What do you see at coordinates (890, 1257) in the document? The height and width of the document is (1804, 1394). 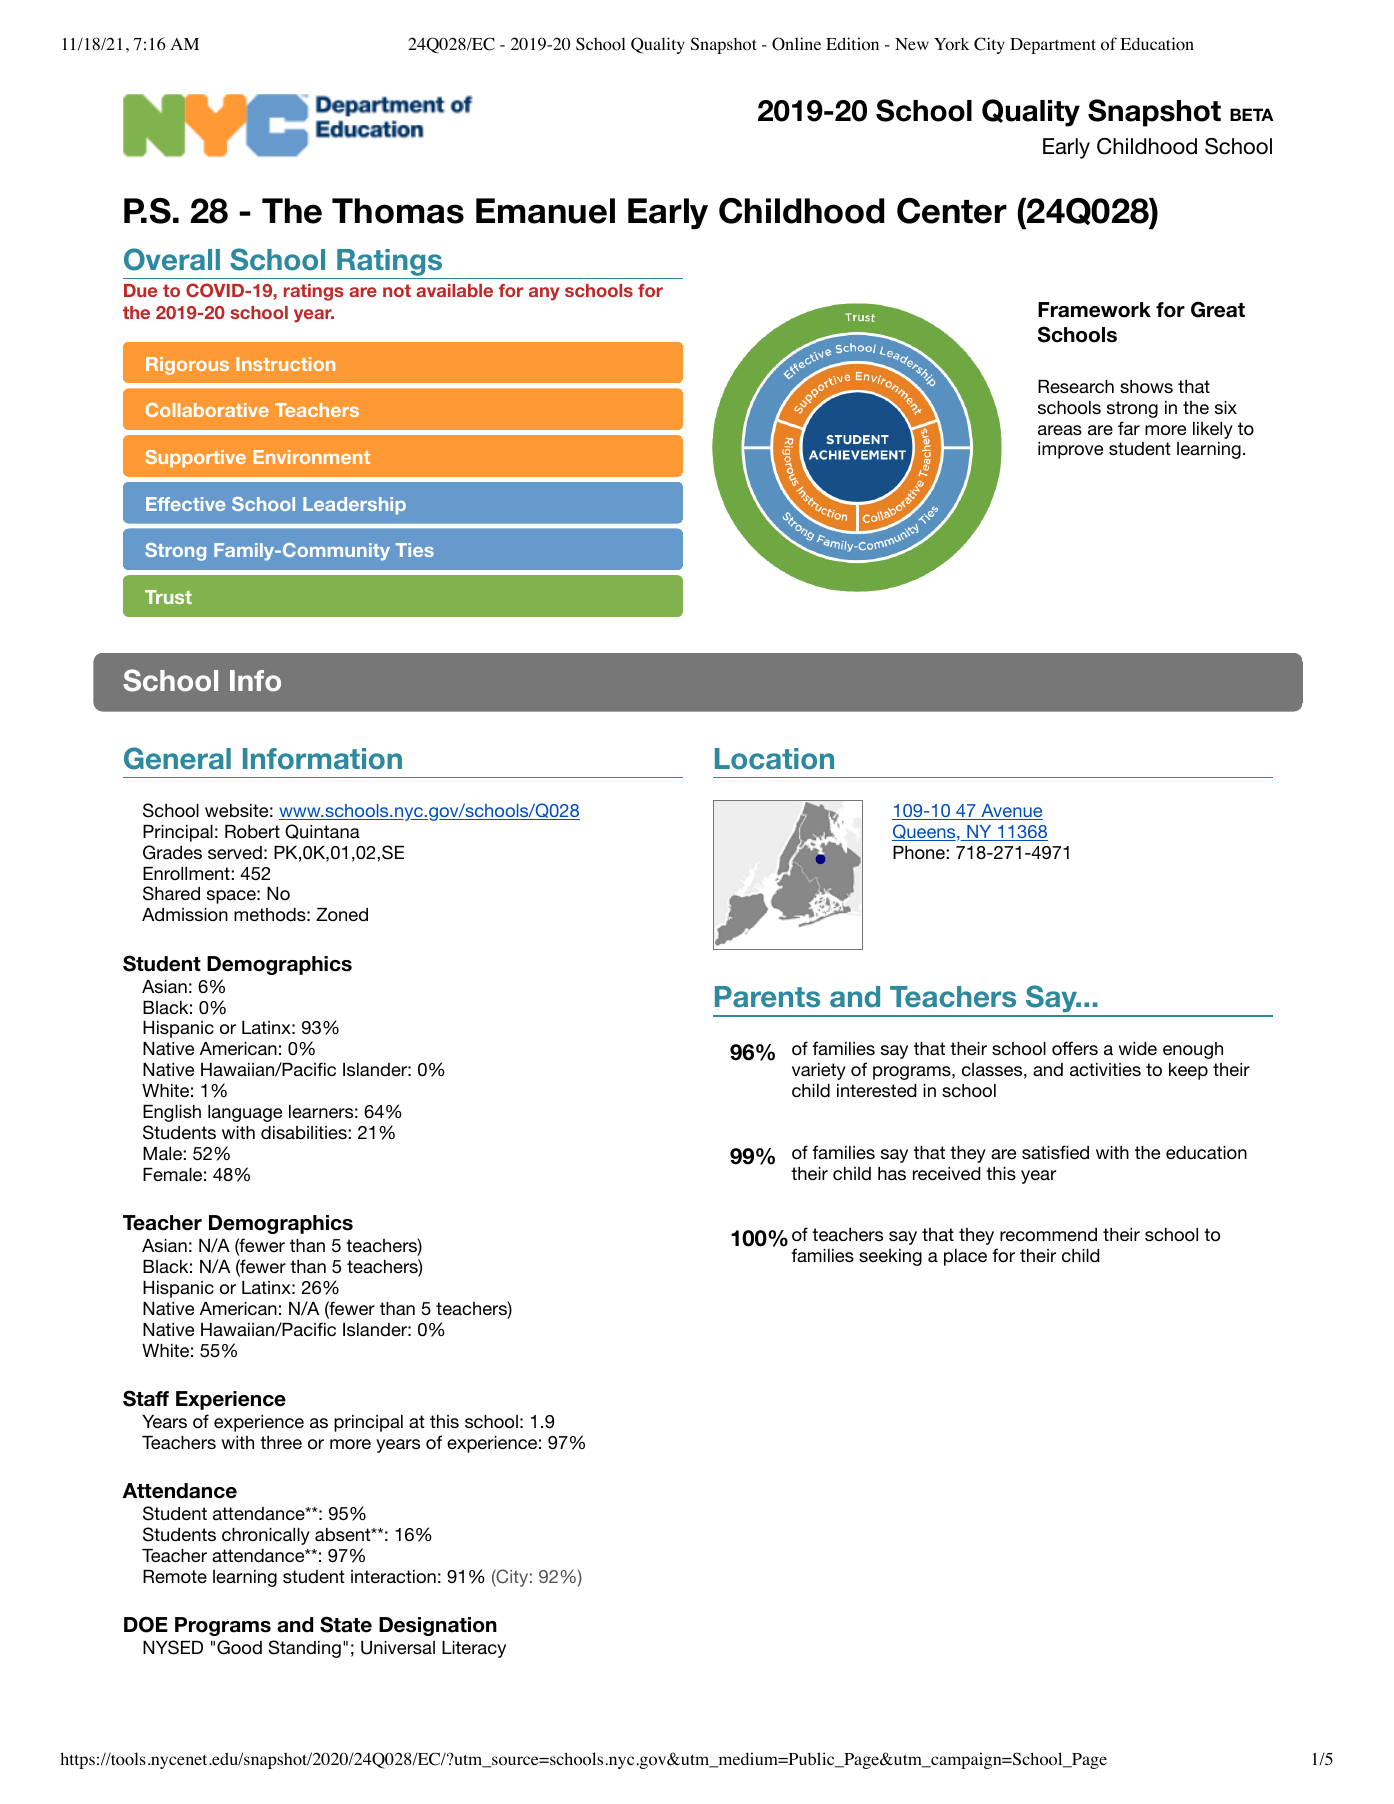 I see `seeking` at bounding box center [890, 1257].
